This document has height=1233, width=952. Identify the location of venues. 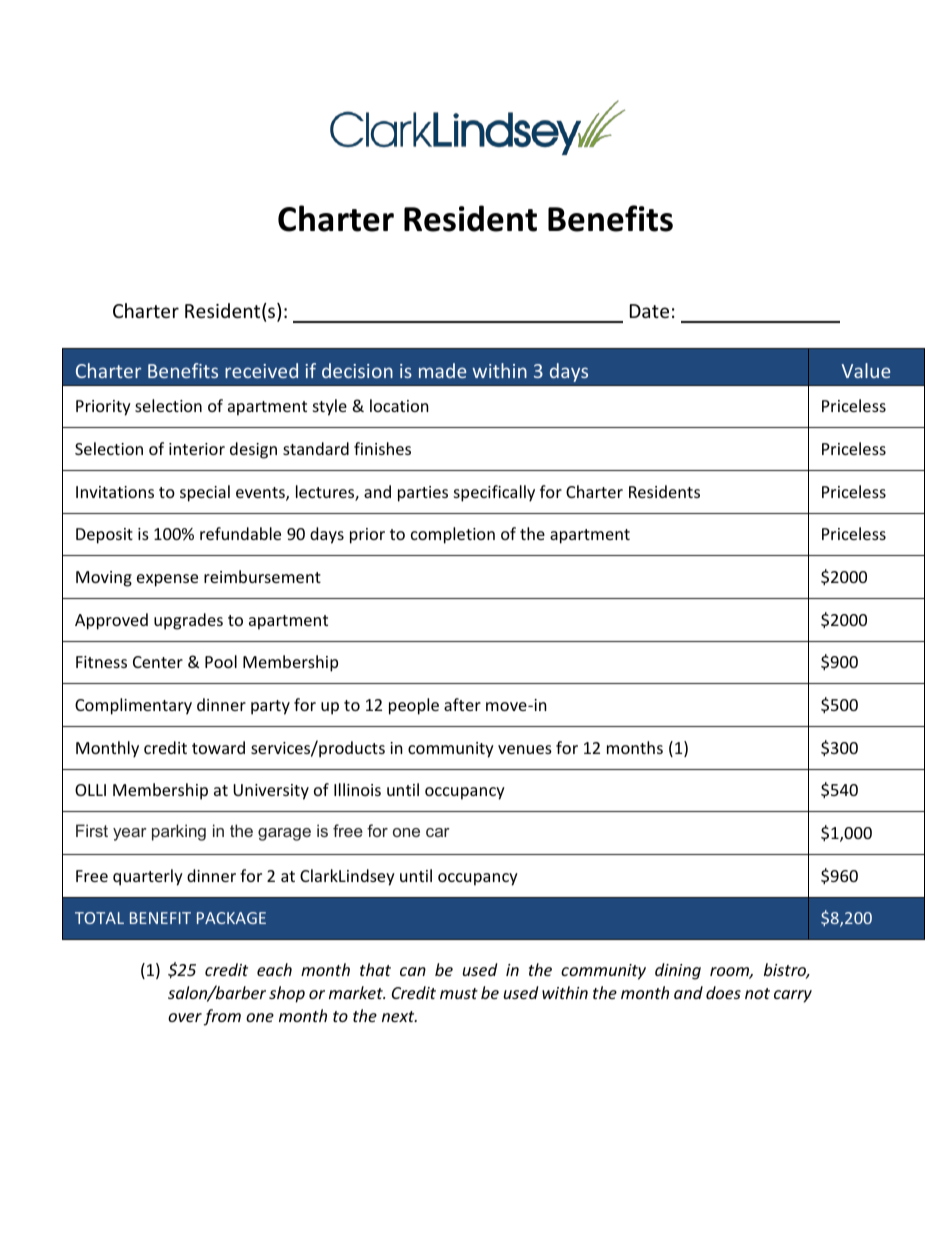
(525, 749).
